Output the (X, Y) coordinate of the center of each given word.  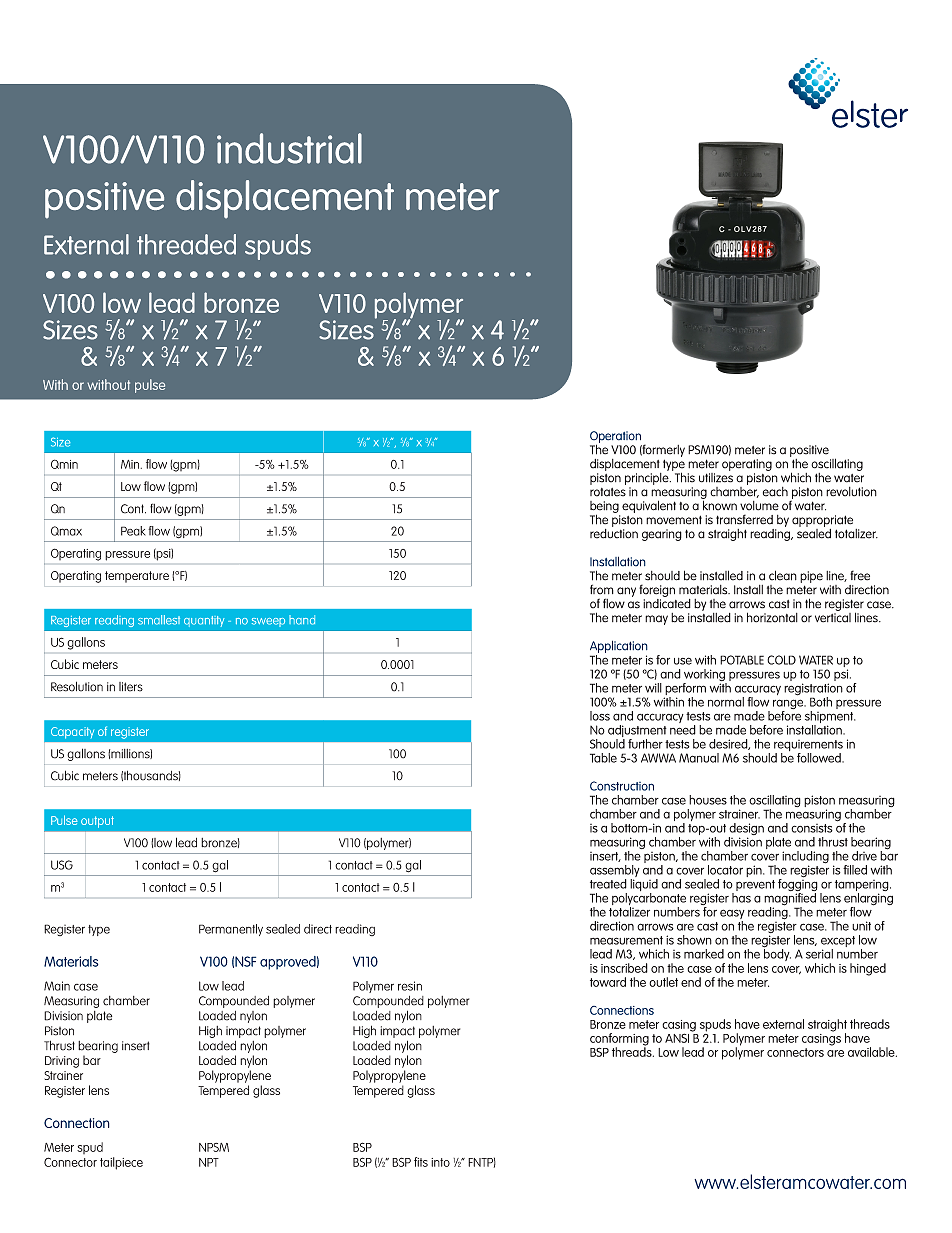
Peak (133, 531)
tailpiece (121, 1163)
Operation (615, 438)
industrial (289, 148)
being (604, 508)
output (97, 822)
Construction (622, 786)
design (746, 830)
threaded (186, 244)
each (775, 492)
